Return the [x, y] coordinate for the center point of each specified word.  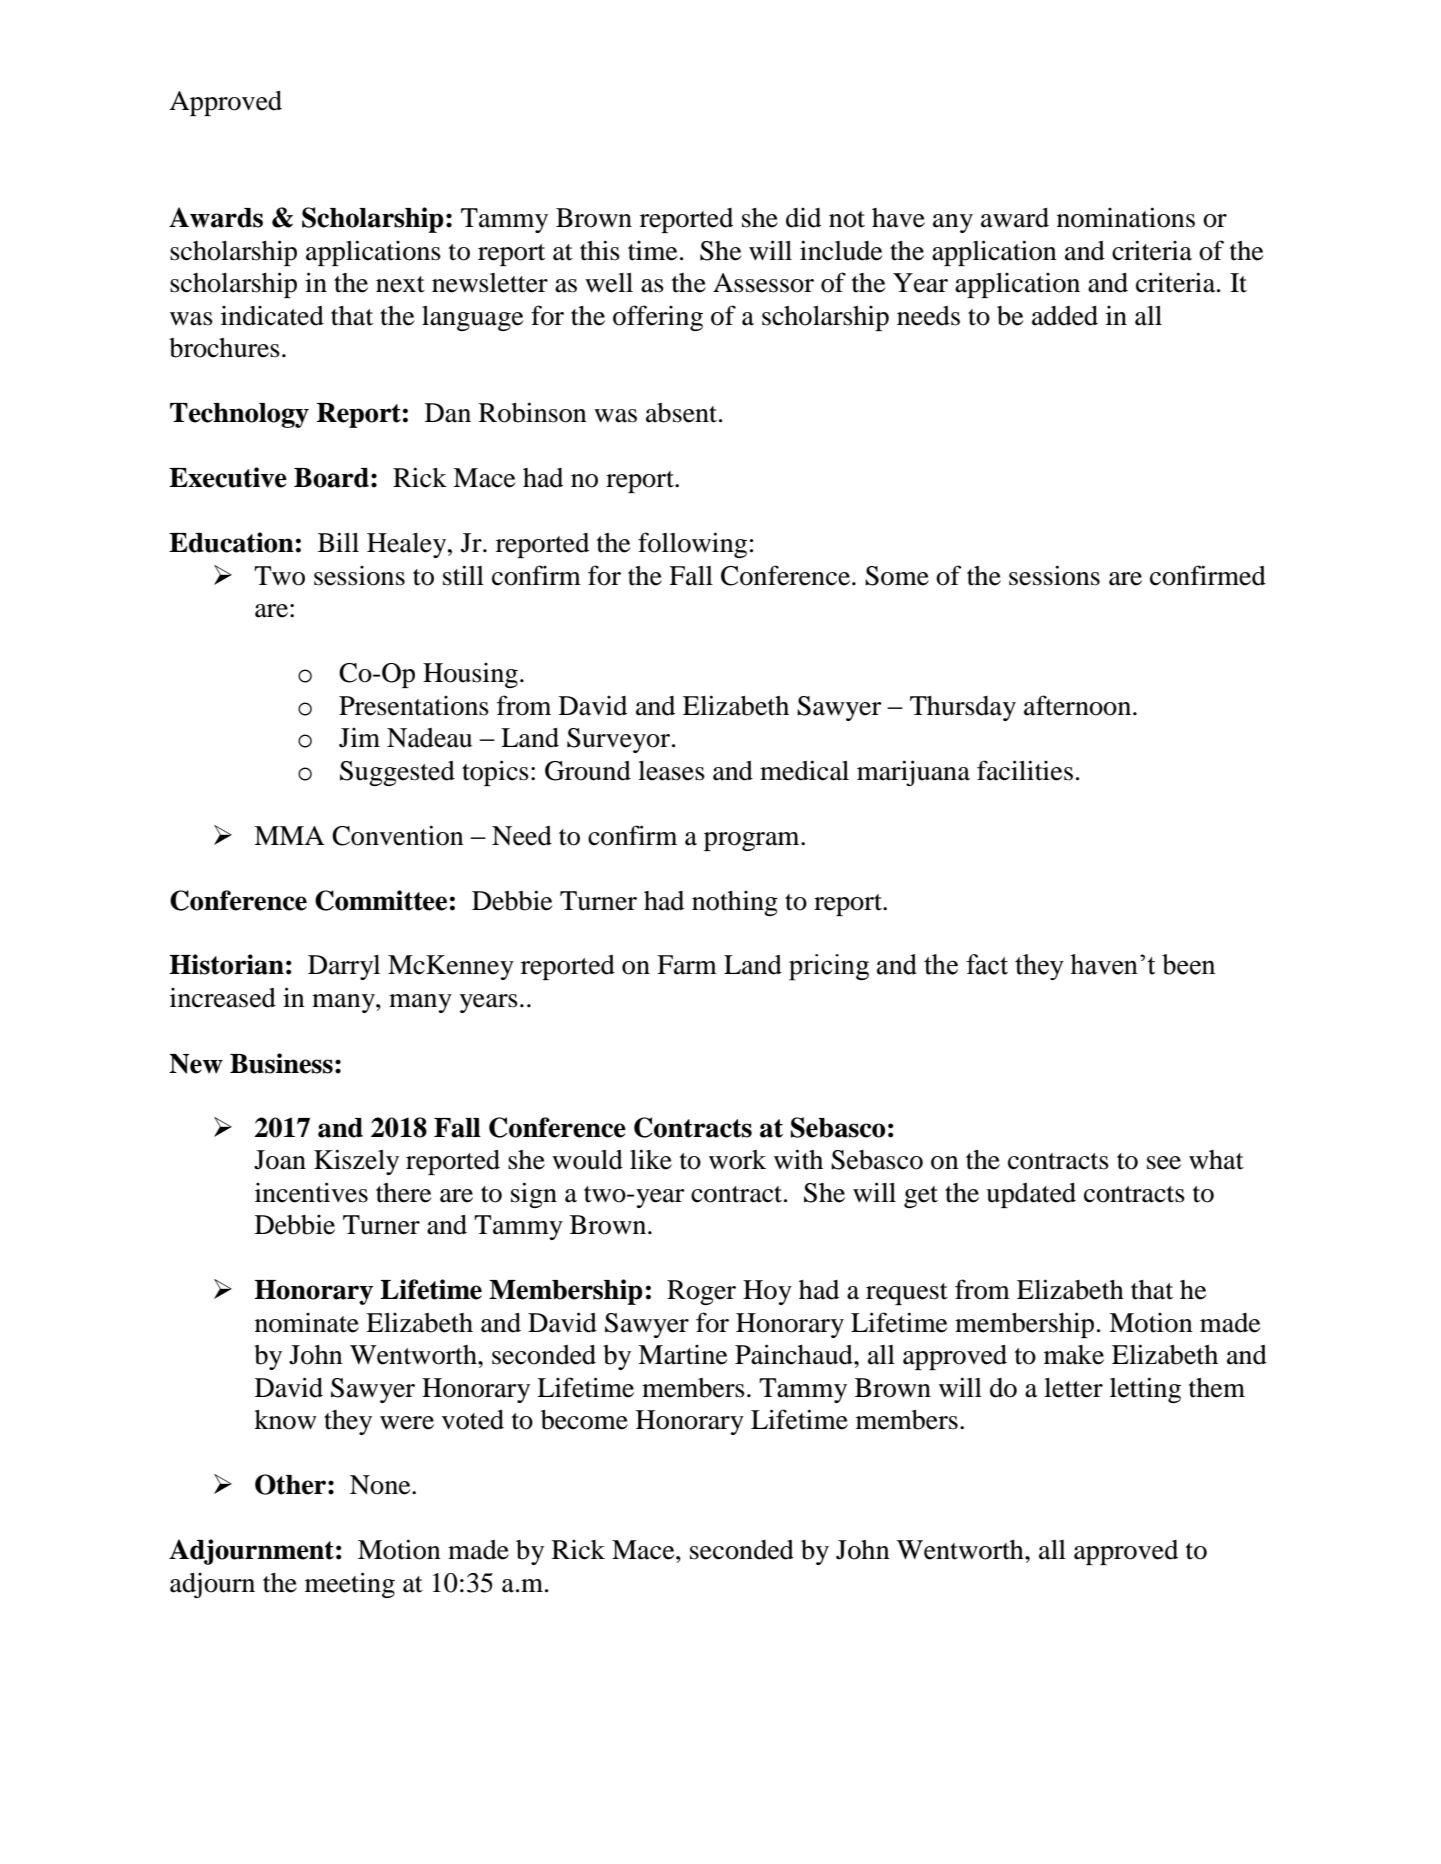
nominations [1126, 217]
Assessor [763, 283]
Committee [381, 900]
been [1188, 964]
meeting [350, 1585]
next [400, 284]
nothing [735, 903]
